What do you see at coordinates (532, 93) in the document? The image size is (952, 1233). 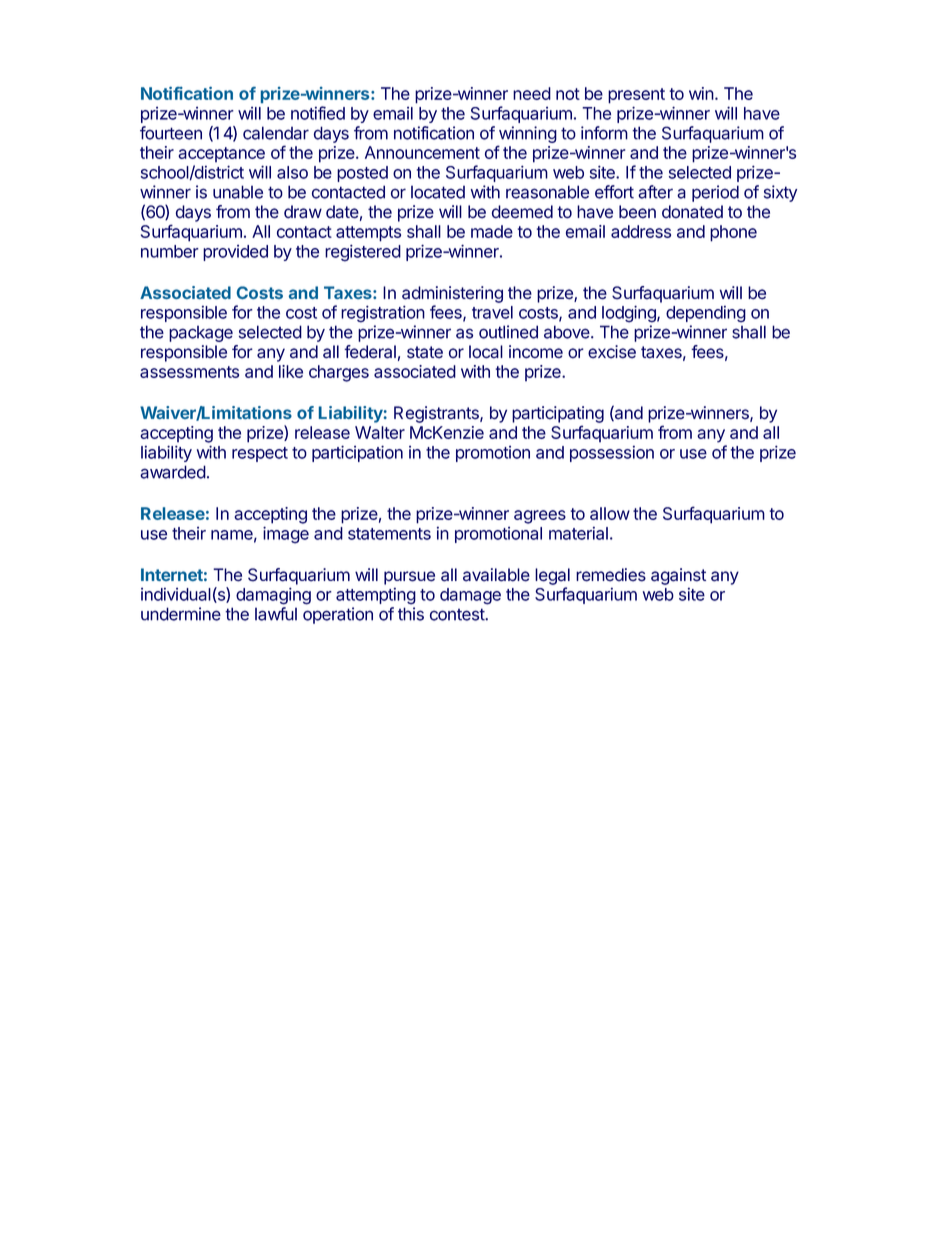 I see `need` at bounding box center [532, 93].
